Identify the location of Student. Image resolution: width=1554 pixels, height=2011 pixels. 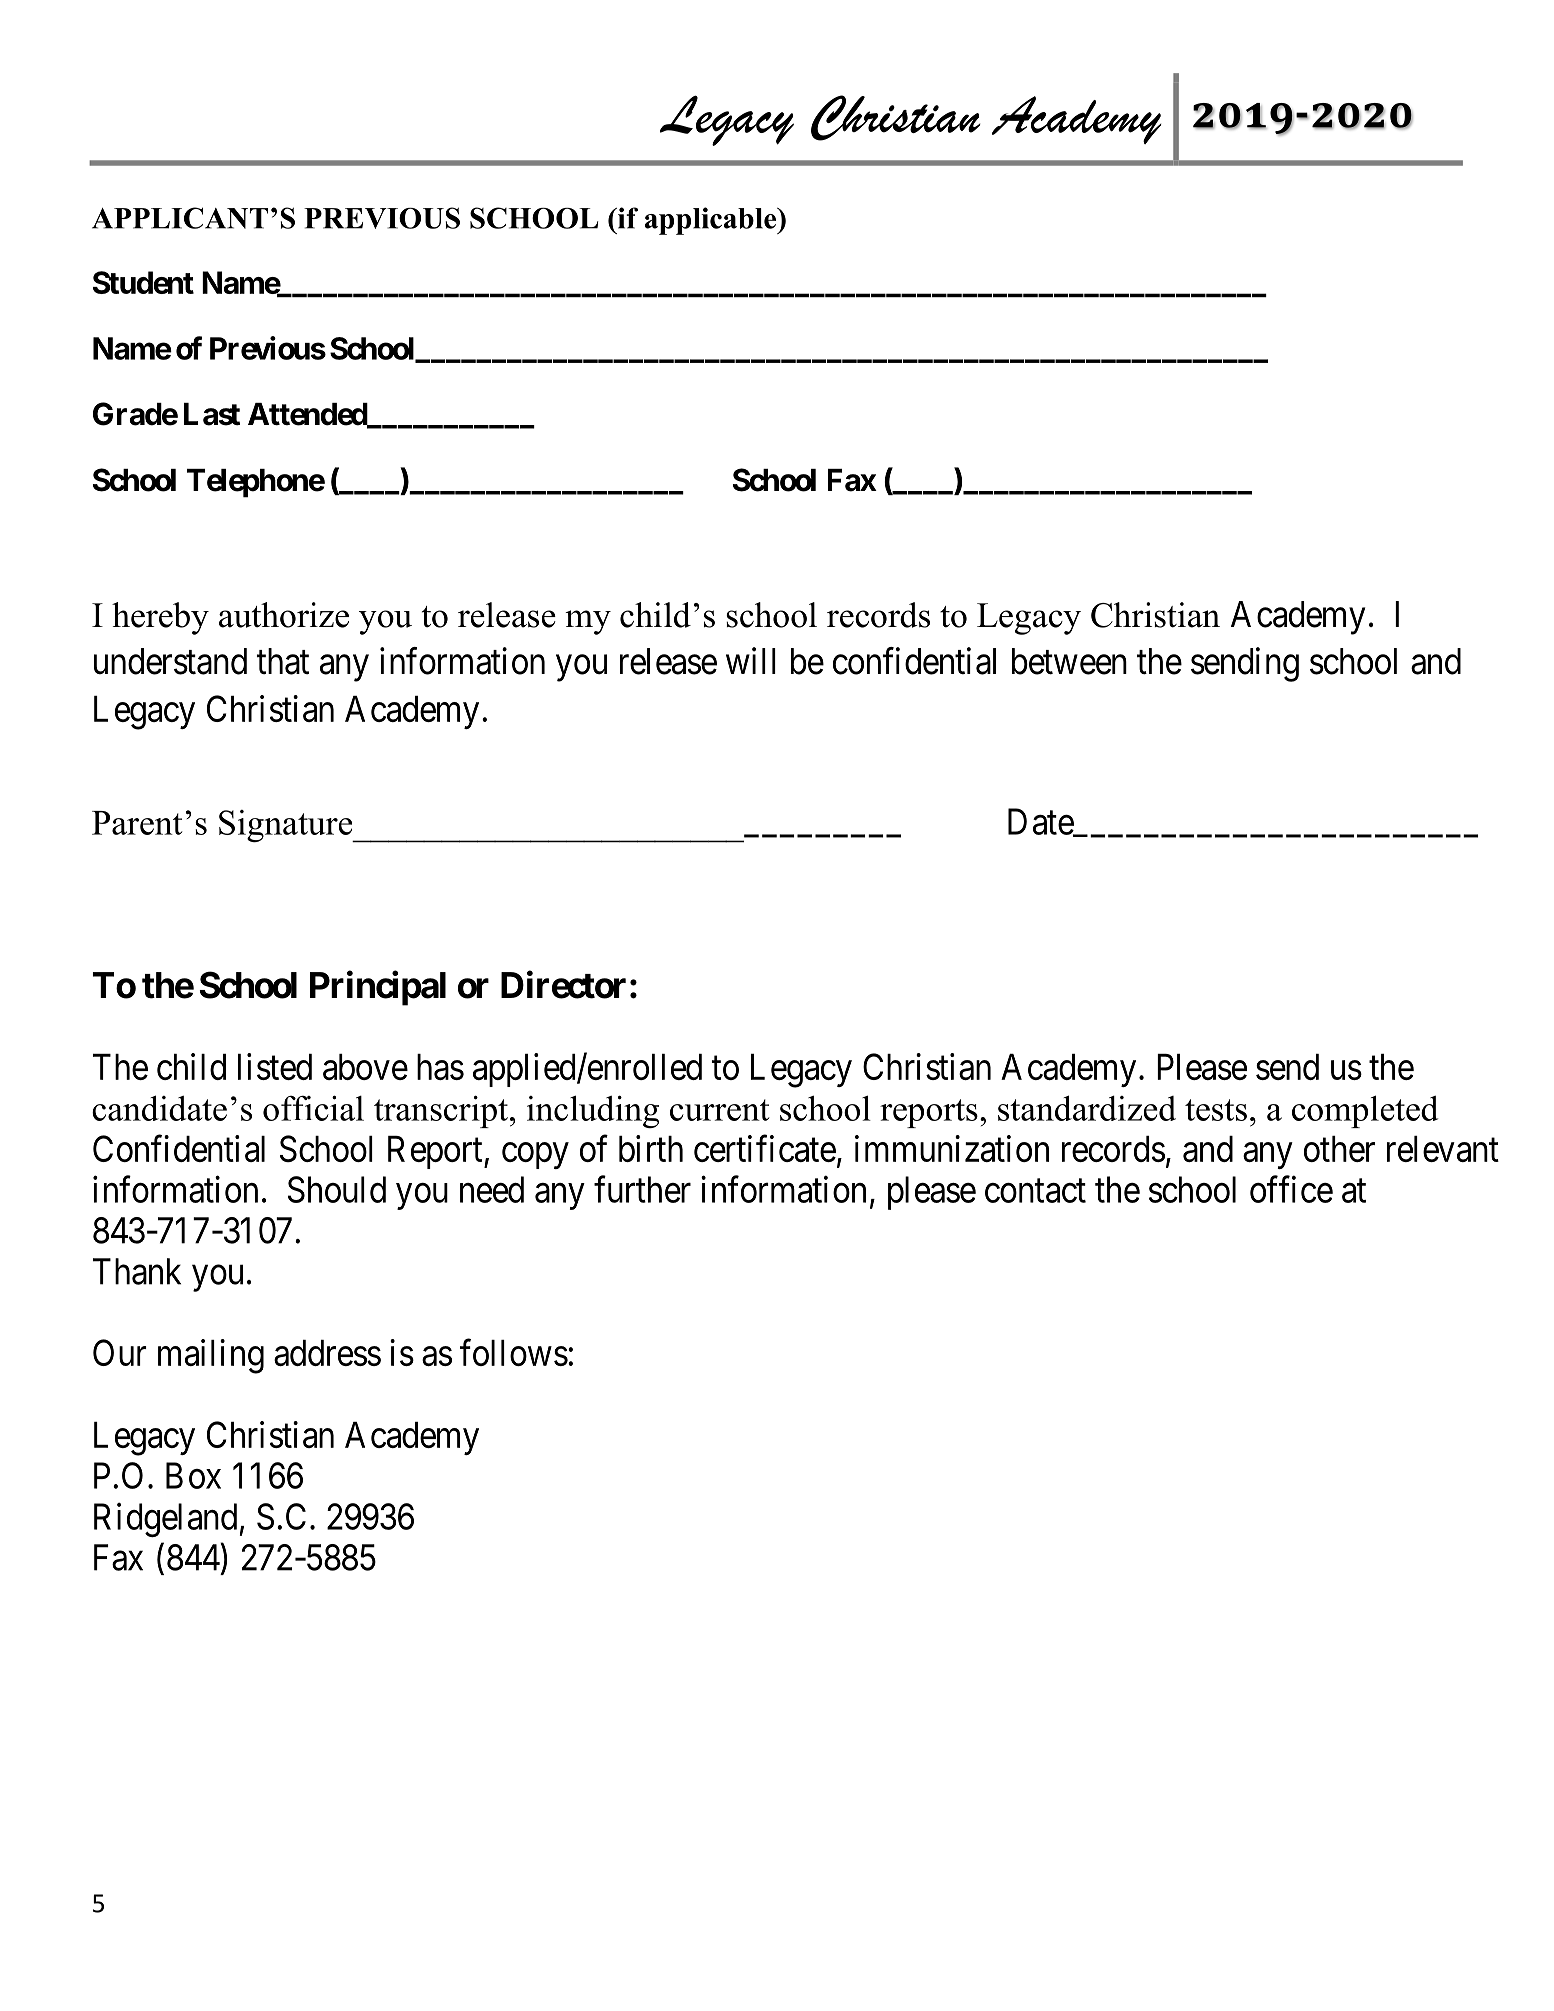
(143, 282).
